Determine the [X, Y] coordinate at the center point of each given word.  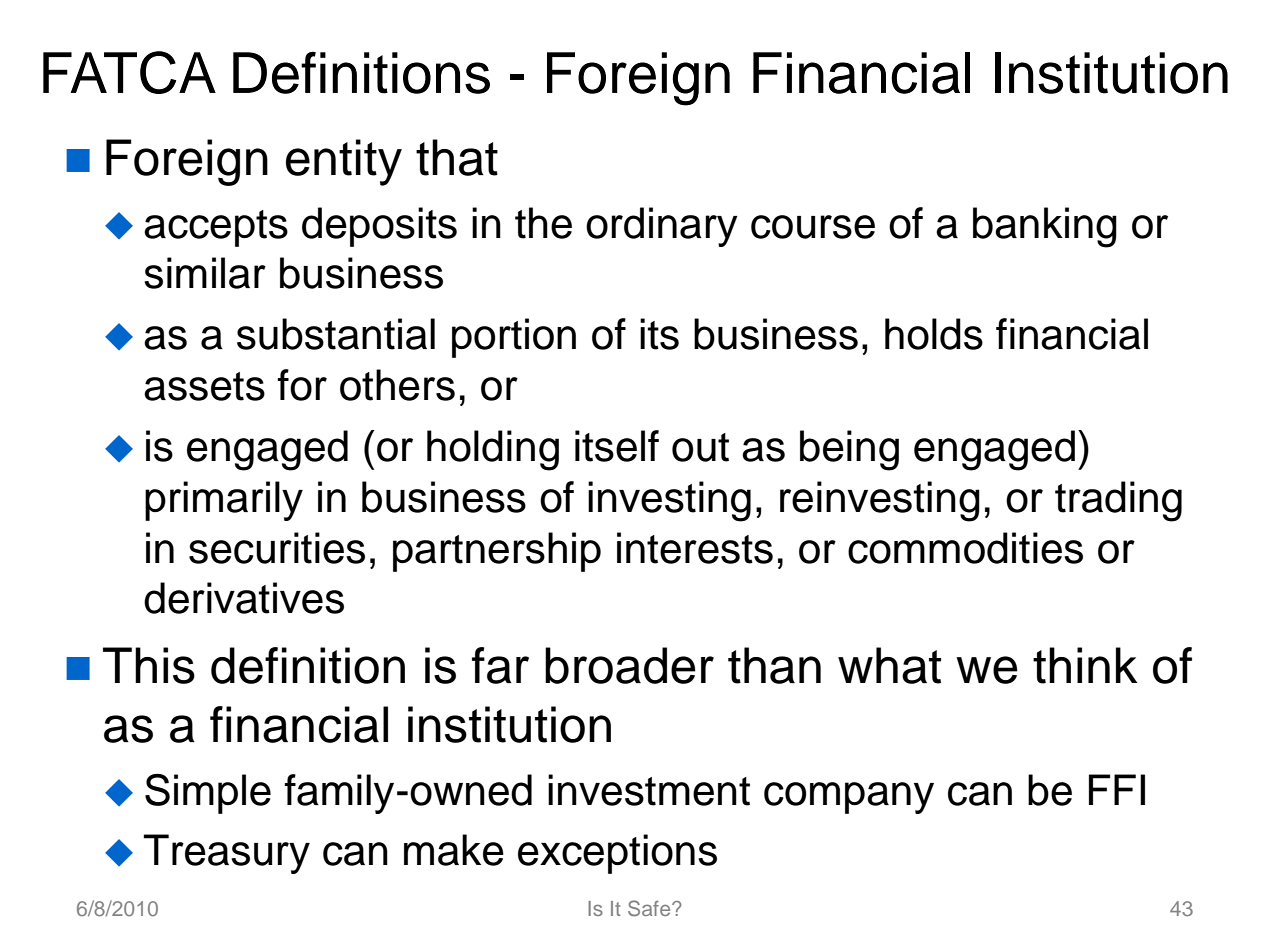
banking [1045, 227]
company [849, 798]
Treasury [226, 854]
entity [344, 162]
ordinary [662, 227]
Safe [650, 908]
